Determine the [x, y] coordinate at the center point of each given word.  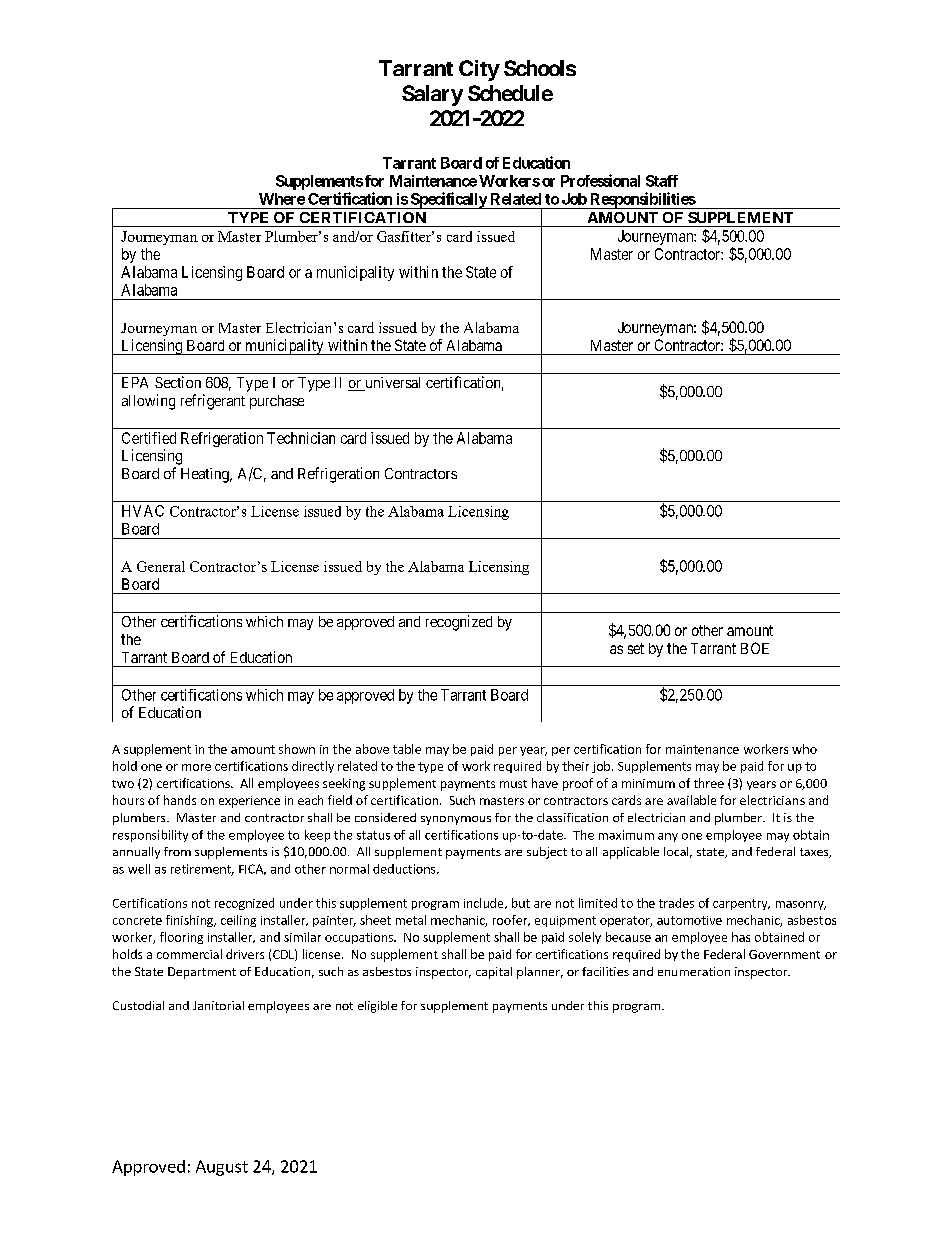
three [709, 783]
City [479, 70]
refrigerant [213, 402]
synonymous [456, 820]
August [222, 1168]
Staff [662, 181]
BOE [755, 648]
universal [391, 384]
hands [180, 800]
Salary [432, 95]
